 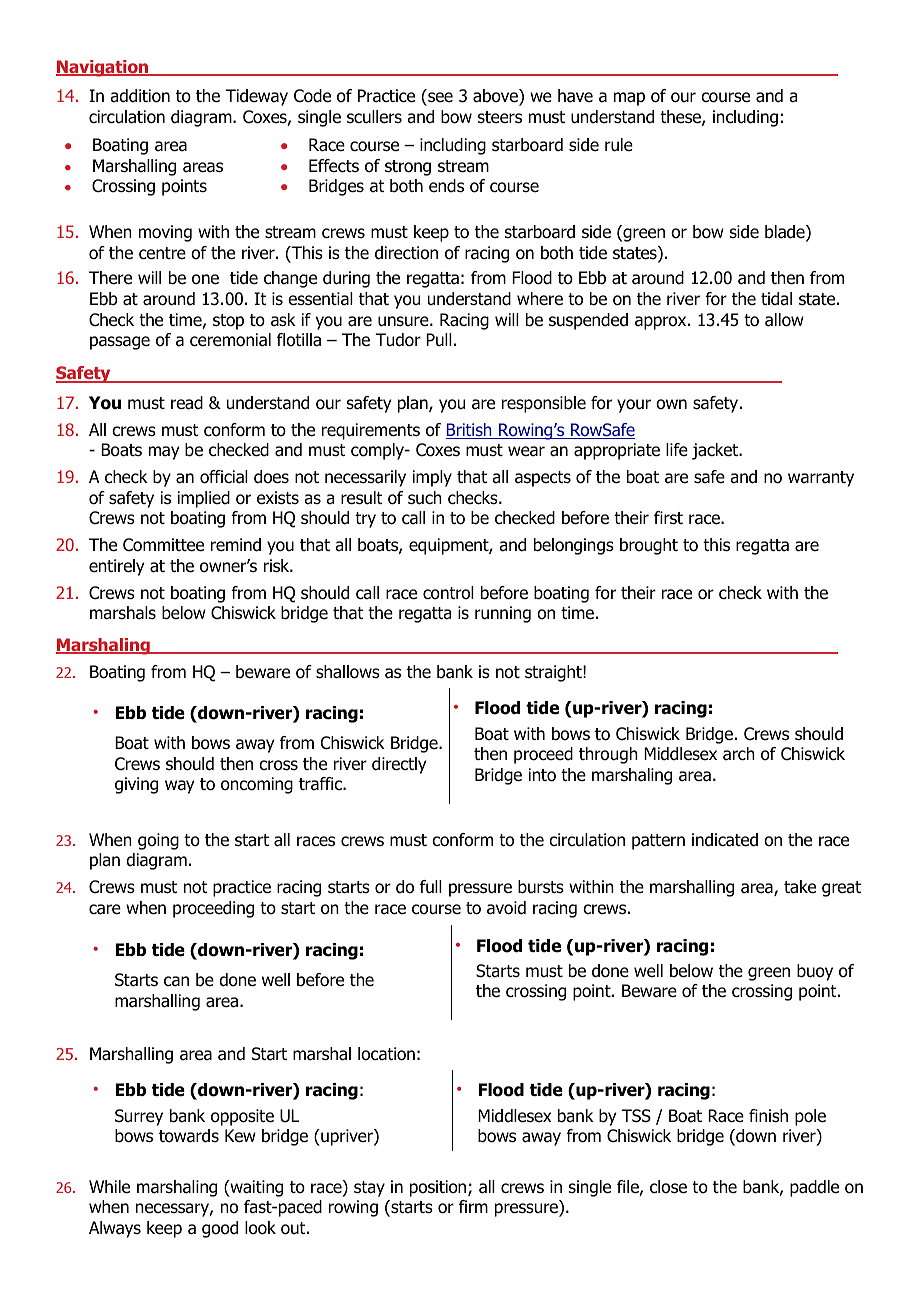 I want to click on addition, so click(x=140, y=96).
